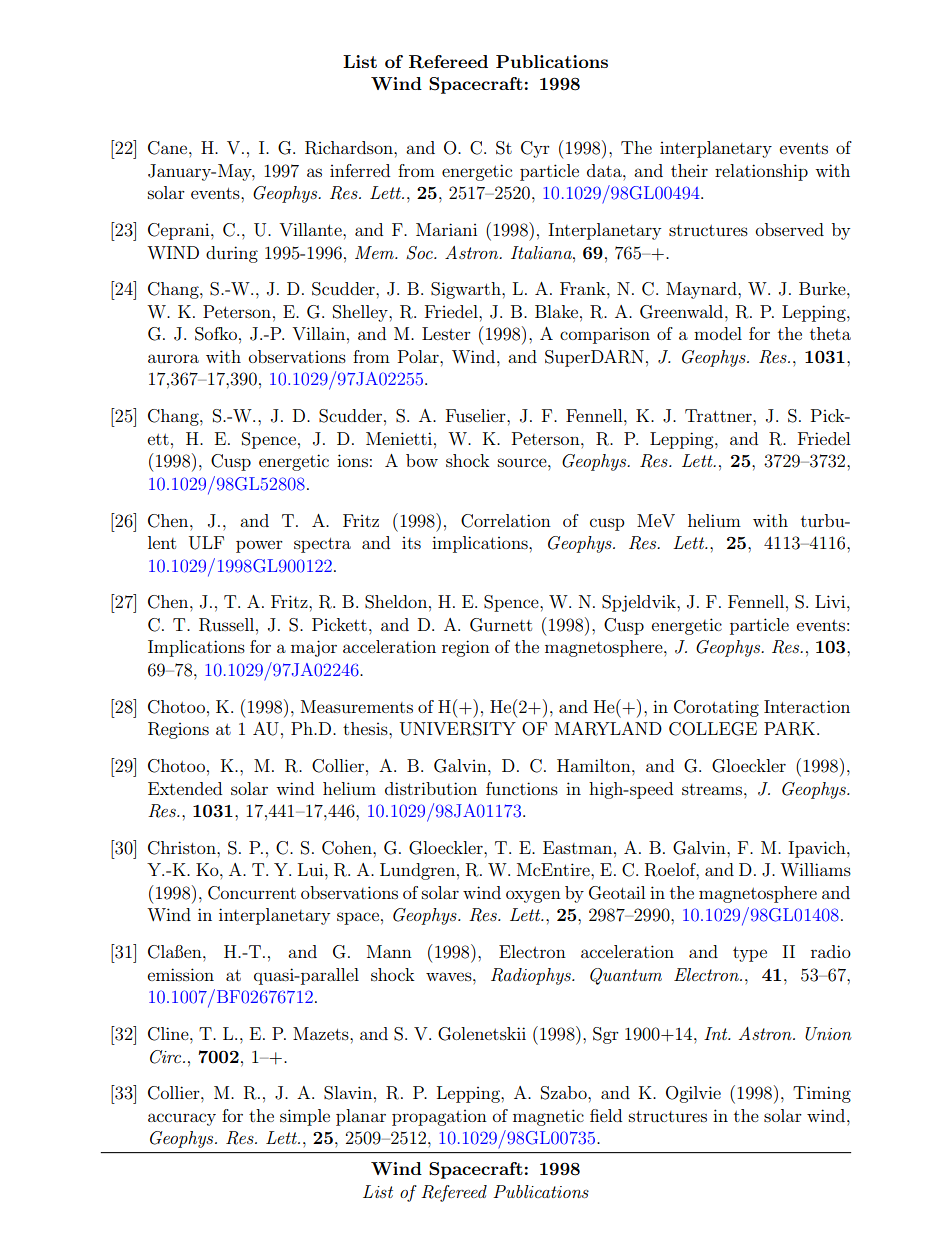 The image size is (952, 1233). What do you see at coordinates (718, 333) in the document?
I see `model` at bounding box center [718, 333].
